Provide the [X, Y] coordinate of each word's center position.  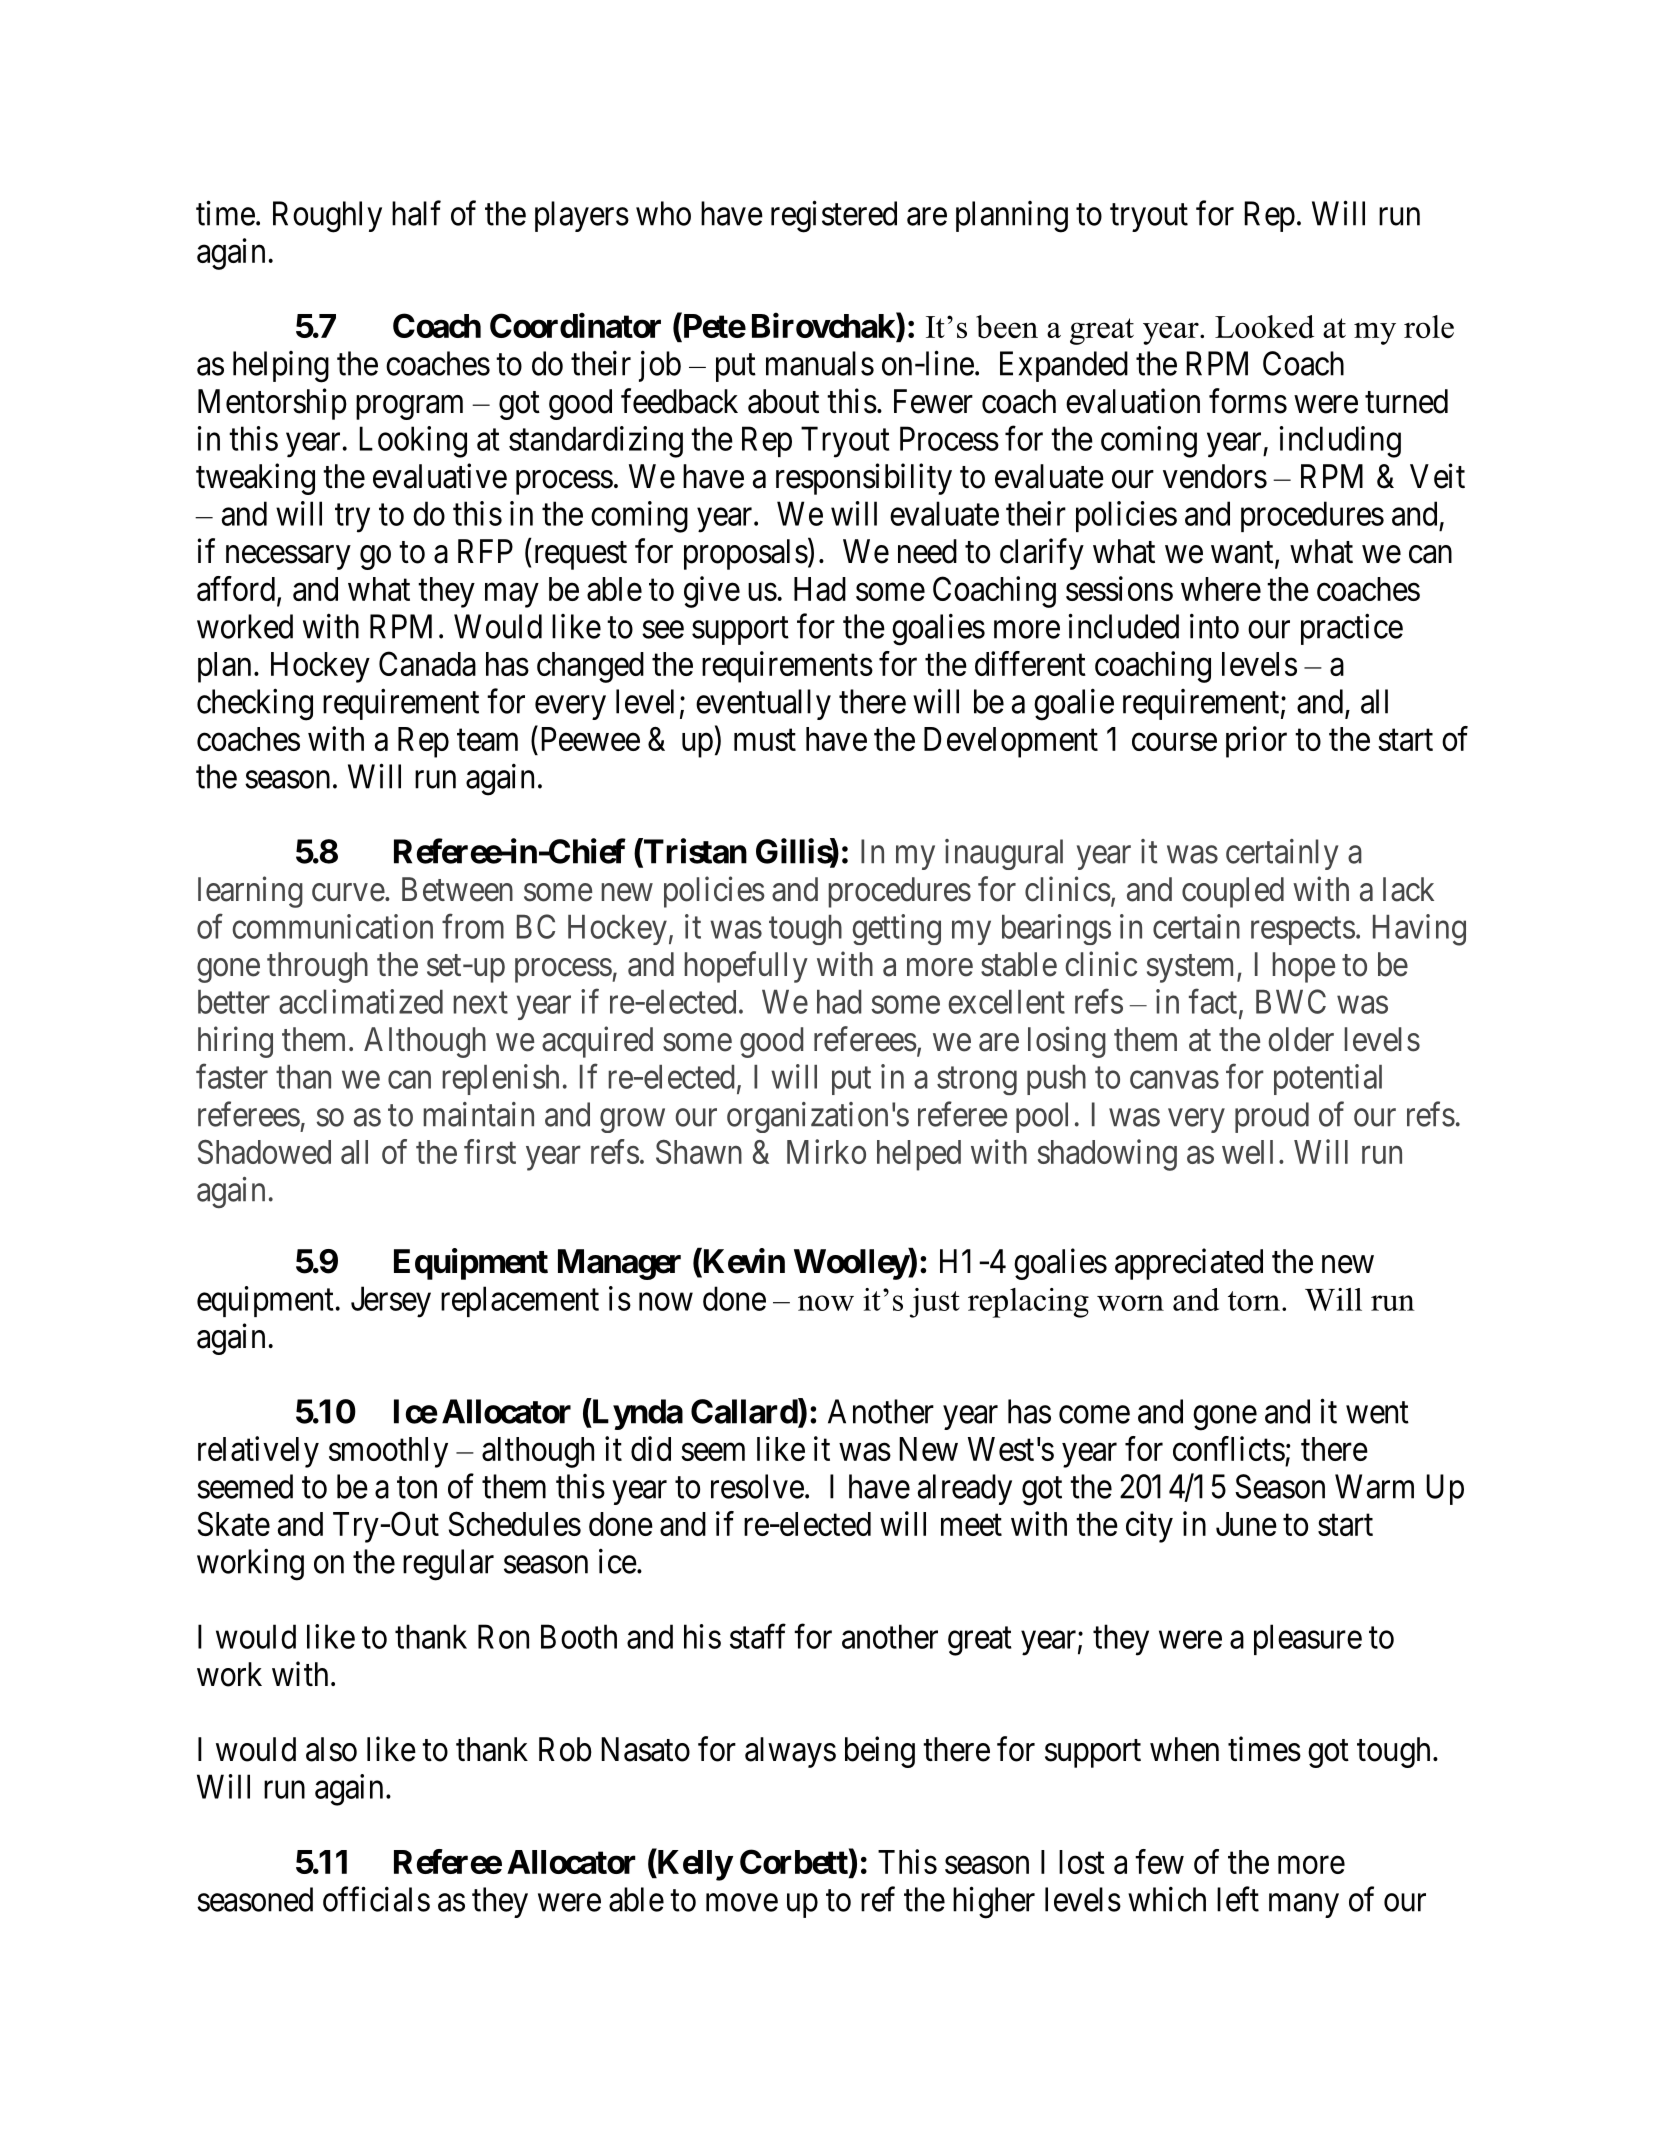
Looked [1264, 326]
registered [834, 216]
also [331, 1749]
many [1304, 1906]
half [416, 213]
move [742, 1903]
